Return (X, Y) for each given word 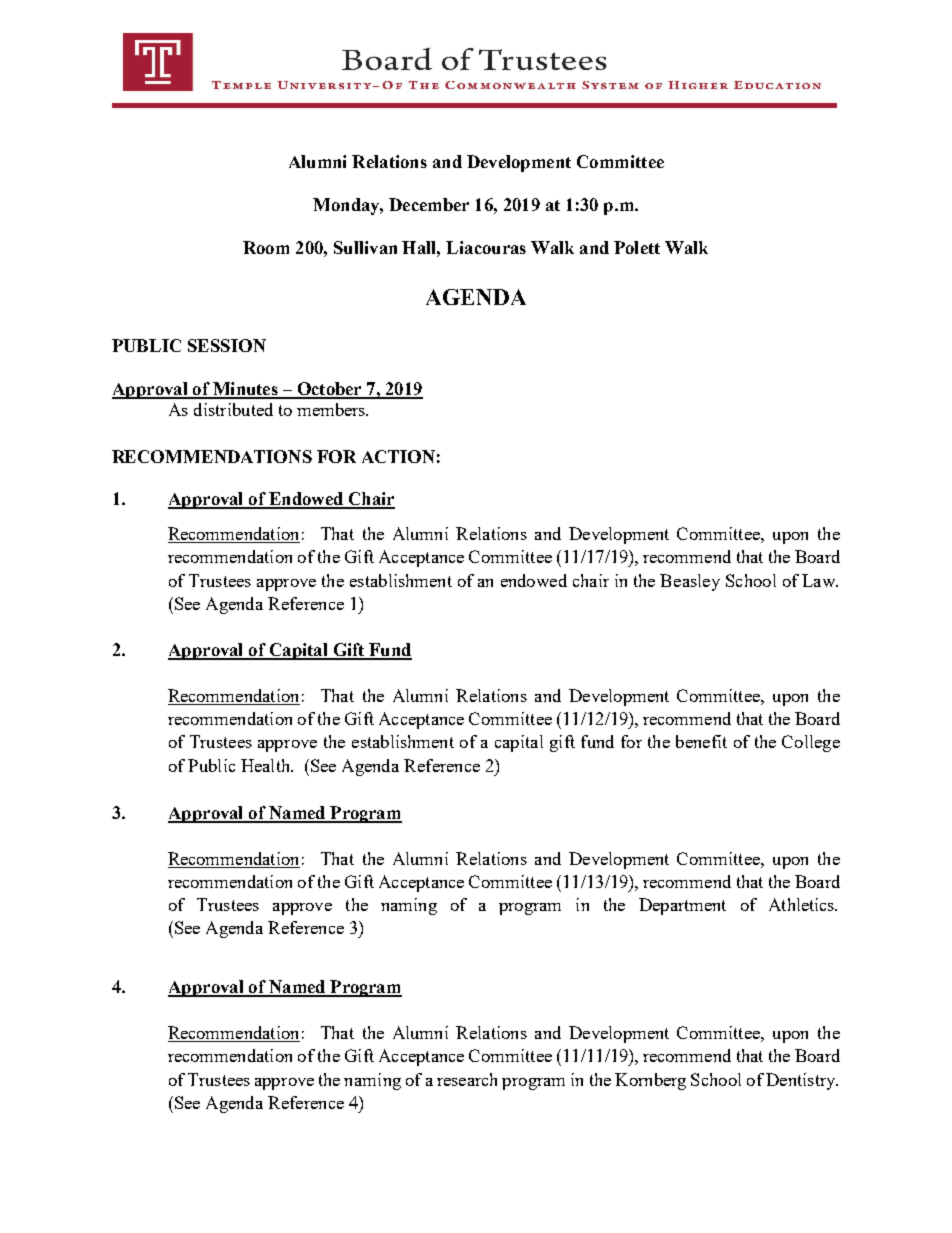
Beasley (690, 582)
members (332, 409)
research (467, 1079)
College (811, 743)
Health (267, 765)
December (429, 204)
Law (819, 580)
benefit (701, 741)
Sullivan (365, 247)
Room (266, 247)
